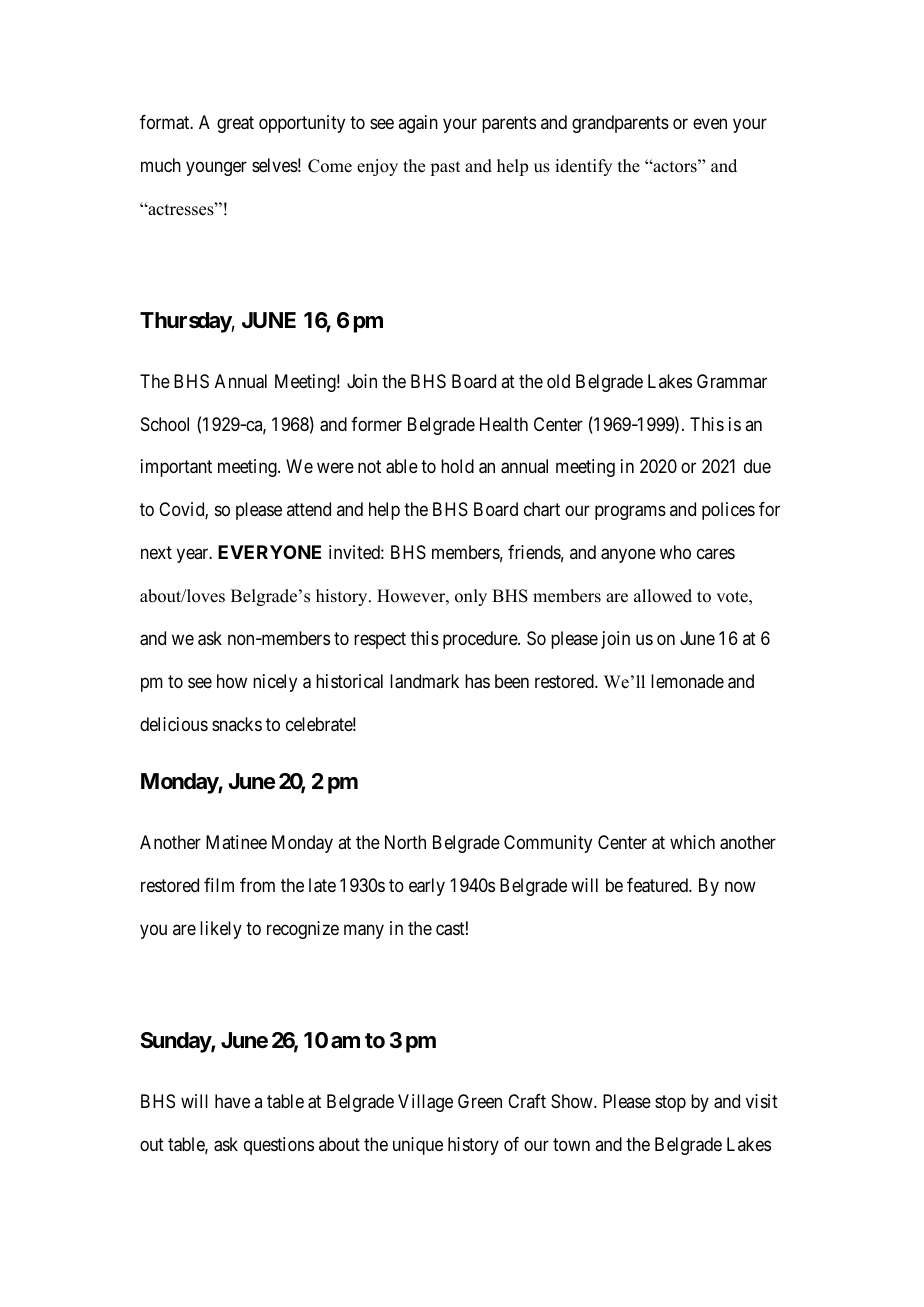 This image has width=924, height=1307. Describe the element at coordinates (216, 168) in the image. I see `younger` at that location.
